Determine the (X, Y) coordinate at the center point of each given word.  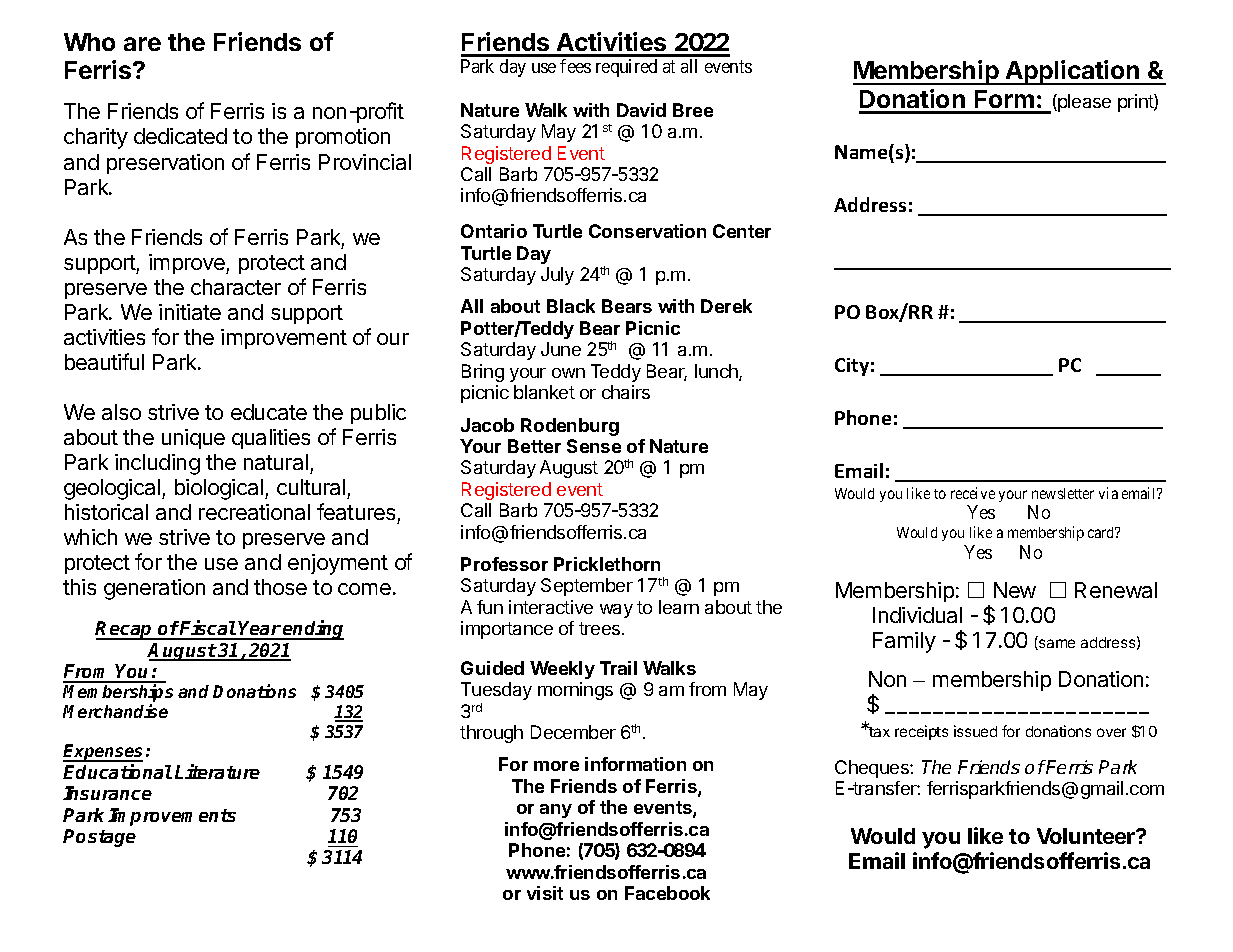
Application (1072, 72)
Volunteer (1087, 836)
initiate (190, 312)
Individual (917, 615)
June (561, 349)
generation (154, 589)
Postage (99, 838)
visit (545, 893)
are (142, 44)
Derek (726, 306)
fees (575, 66)
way (616, 611)
